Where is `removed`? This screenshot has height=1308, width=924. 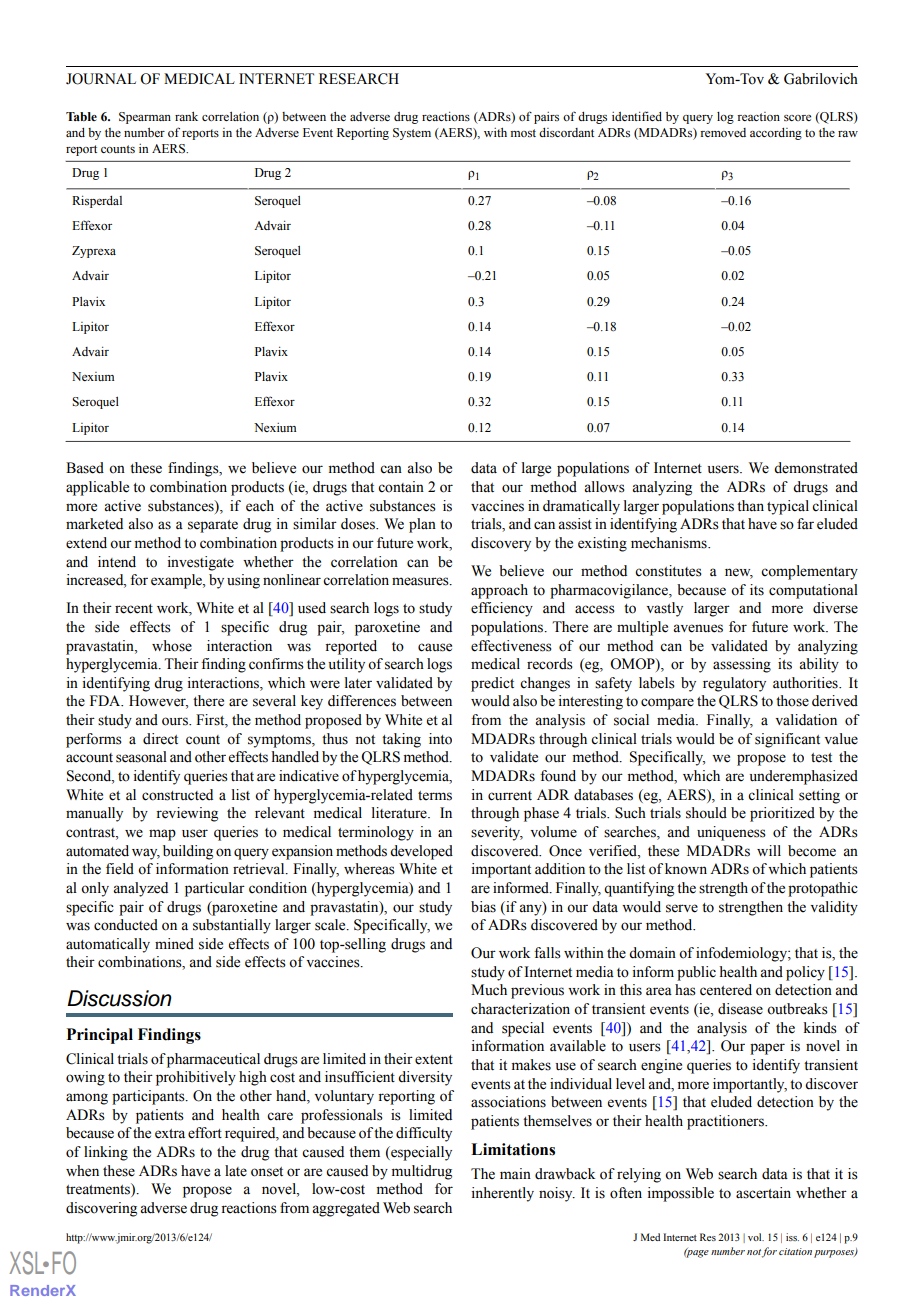
removed is located at coordinates (723, 132).
